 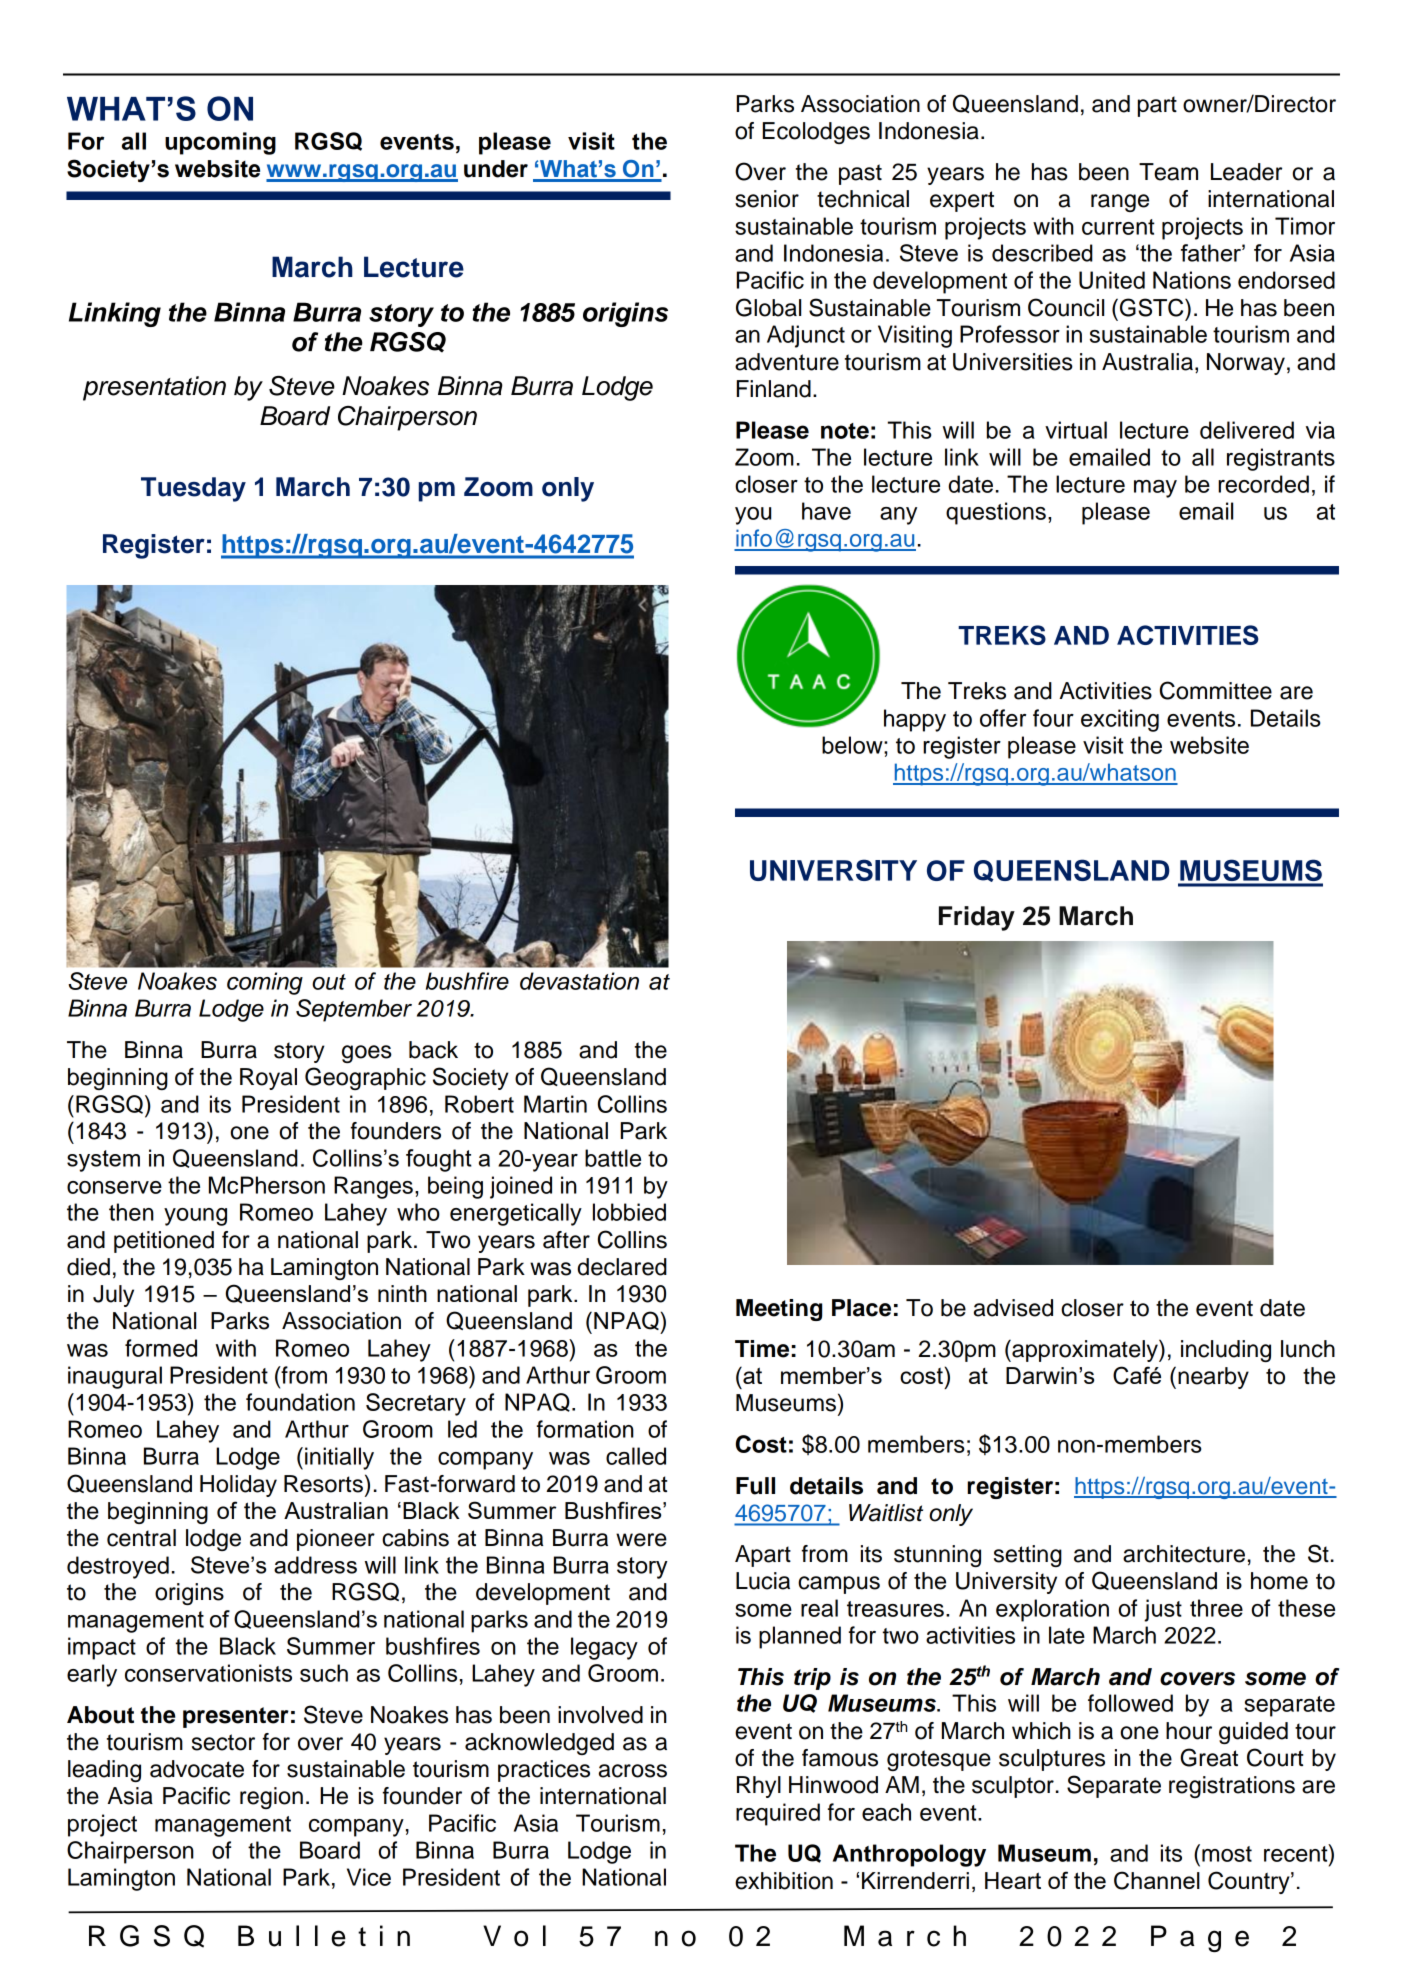 What do you see at coordinates (778, 1814) in the screenshot?
I see `required` at bounding box center [778, 1814].
